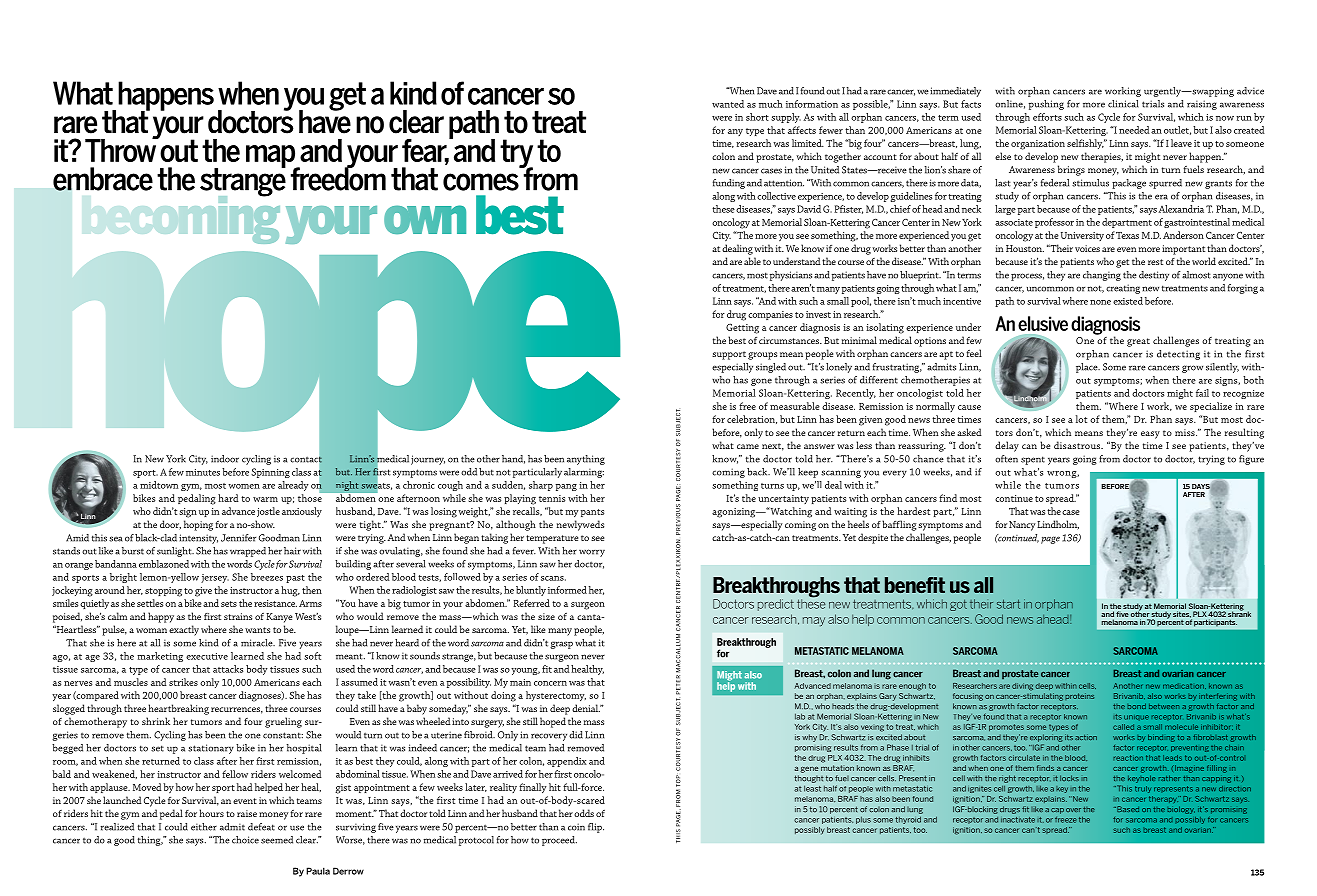 This screenshot has height=896, width=1317. I want to click on short, so click(757, 117).
